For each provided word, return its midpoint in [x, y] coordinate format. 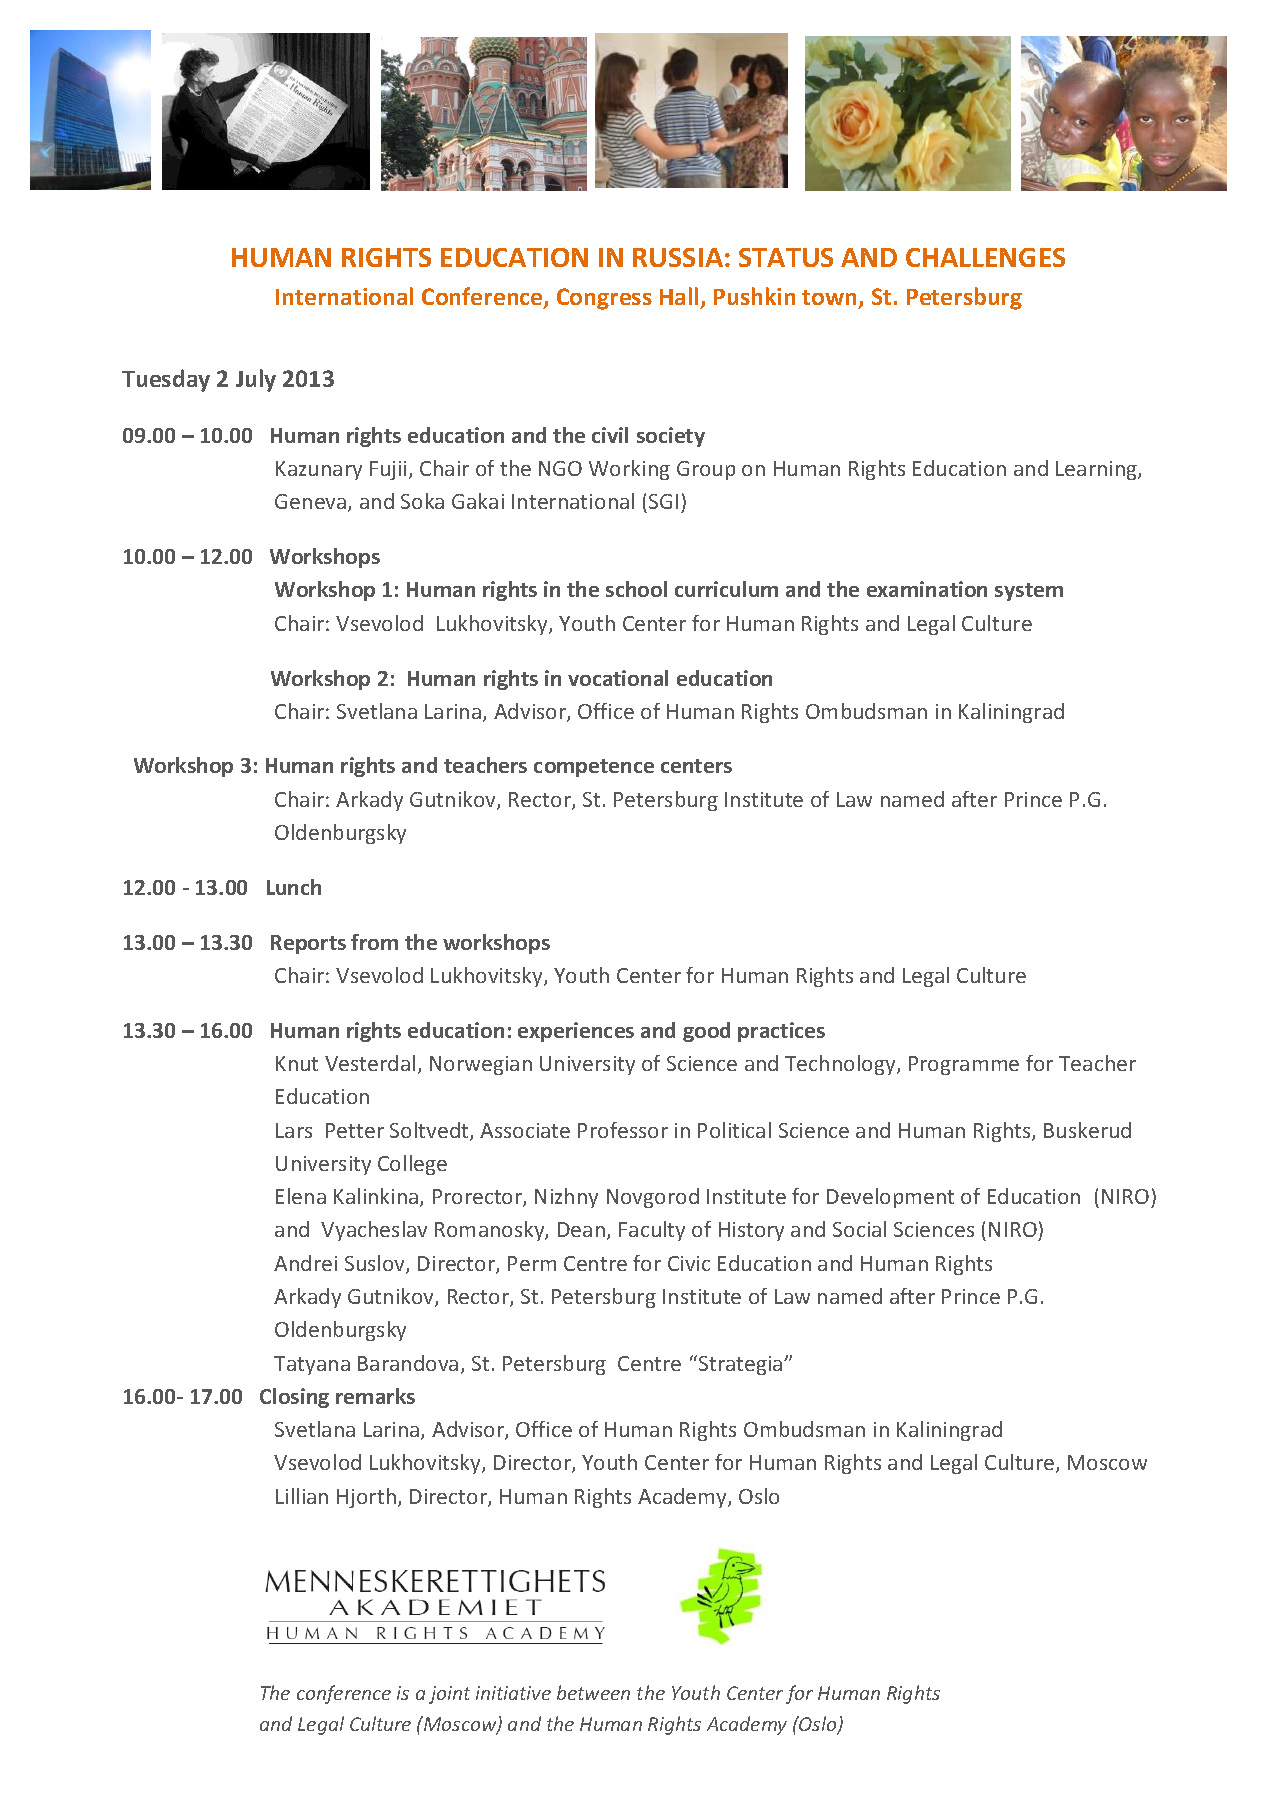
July [256, 380]
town [831, 299]
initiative [513, 1693]
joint [449, 1695]
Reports [308, 944]
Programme [964, 1065]
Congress [604, 299]
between [593, 1692]
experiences [576, 1032]
